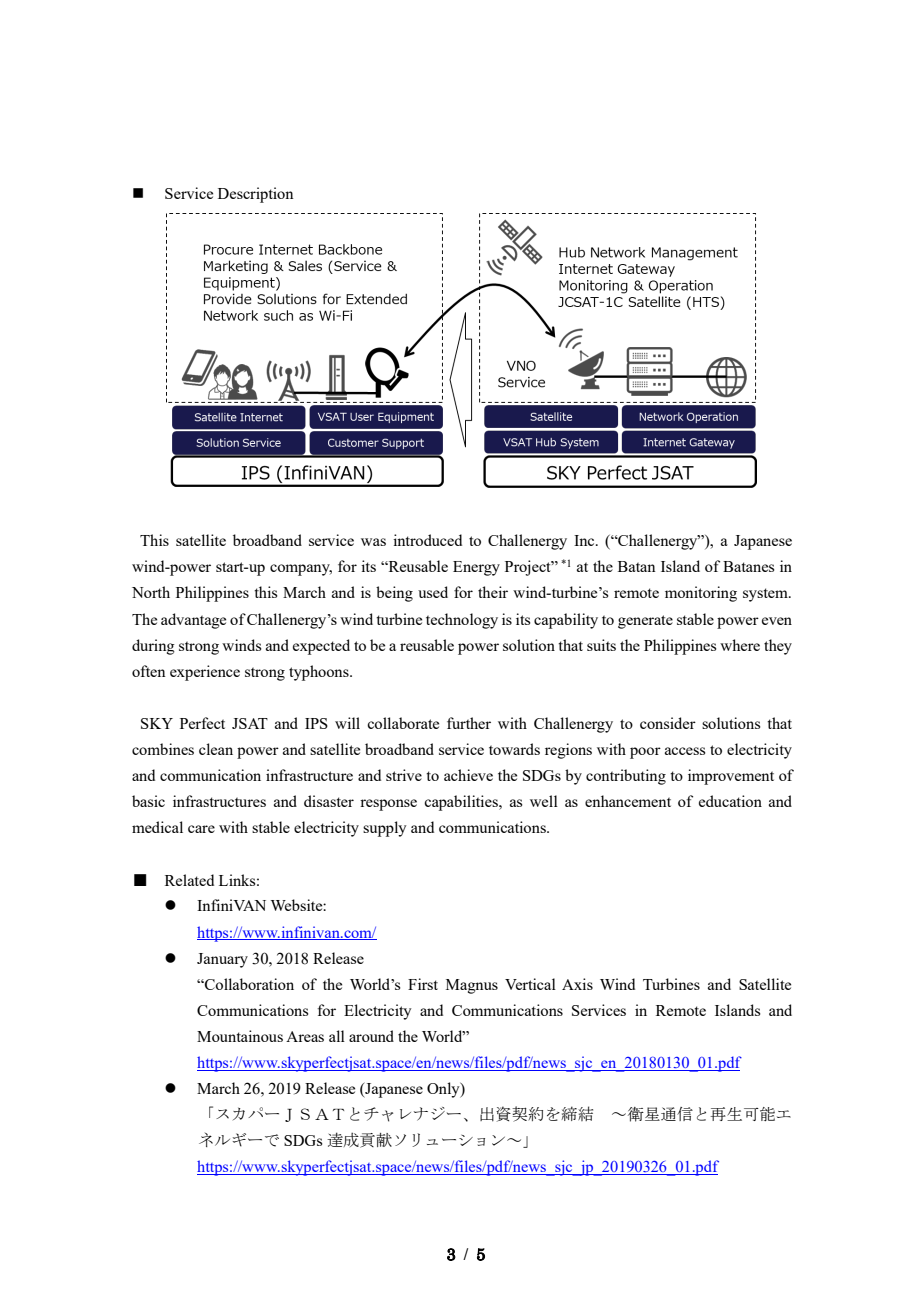 The width and height of the screenshot is (924, 1308). Describe the element at coordinates (256, 195) in the screenshot. I see `Description` at that location.
